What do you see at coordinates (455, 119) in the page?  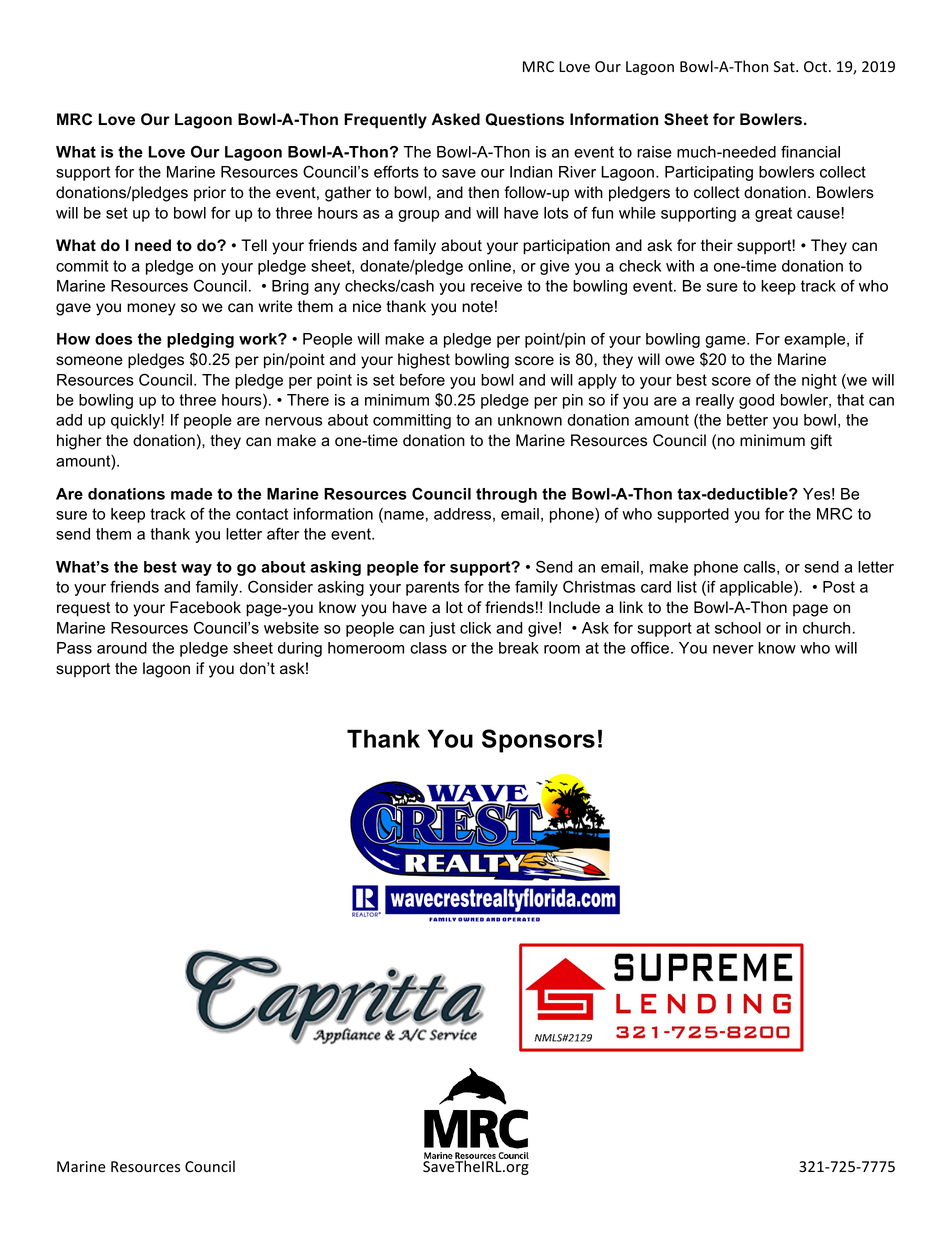 I see `Asked` at bounding box center [455, 119].
